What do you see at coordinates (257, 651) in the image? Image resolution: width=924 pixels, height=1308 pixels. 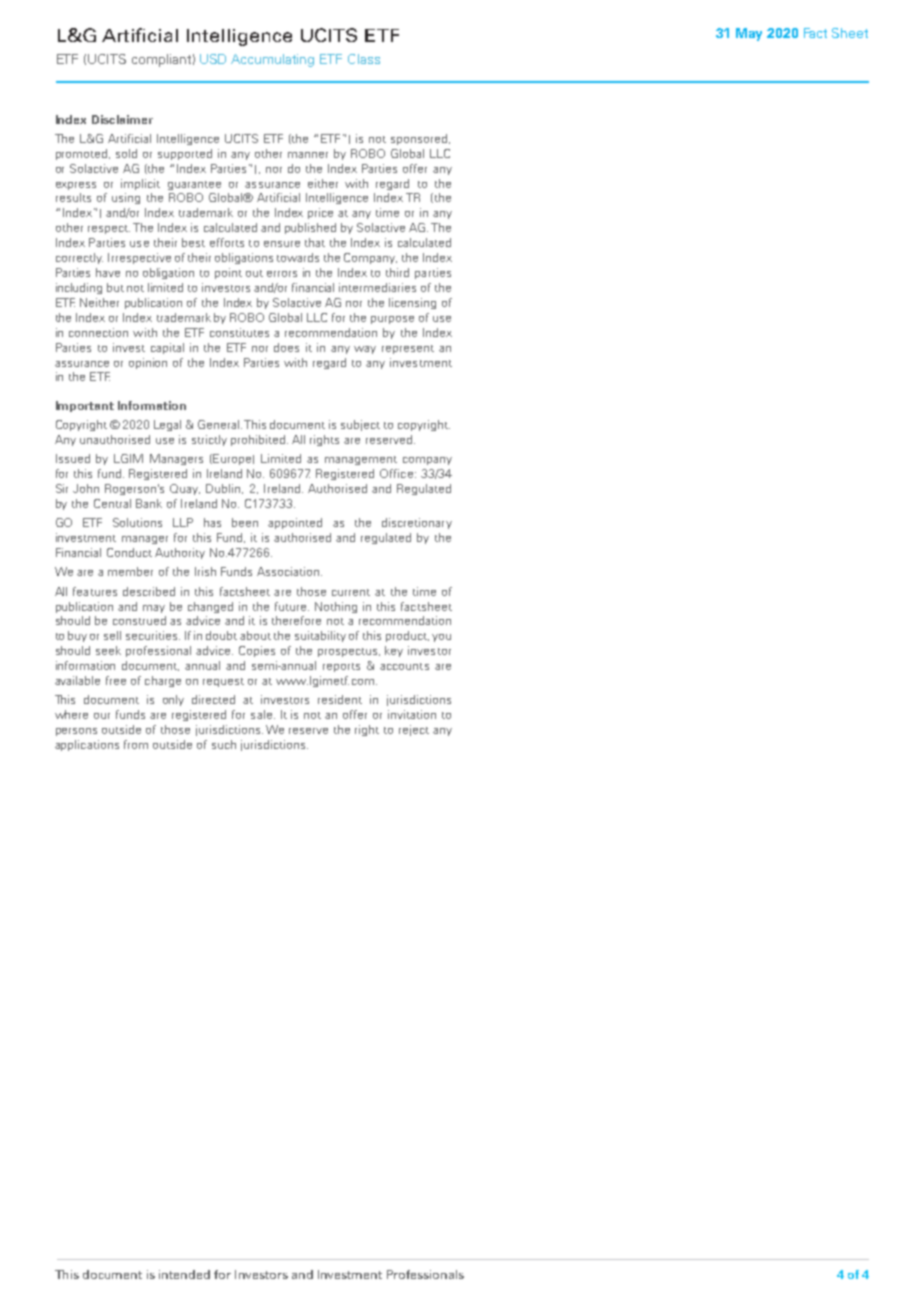 I see `Copies` at bounding box center [257, 651].
